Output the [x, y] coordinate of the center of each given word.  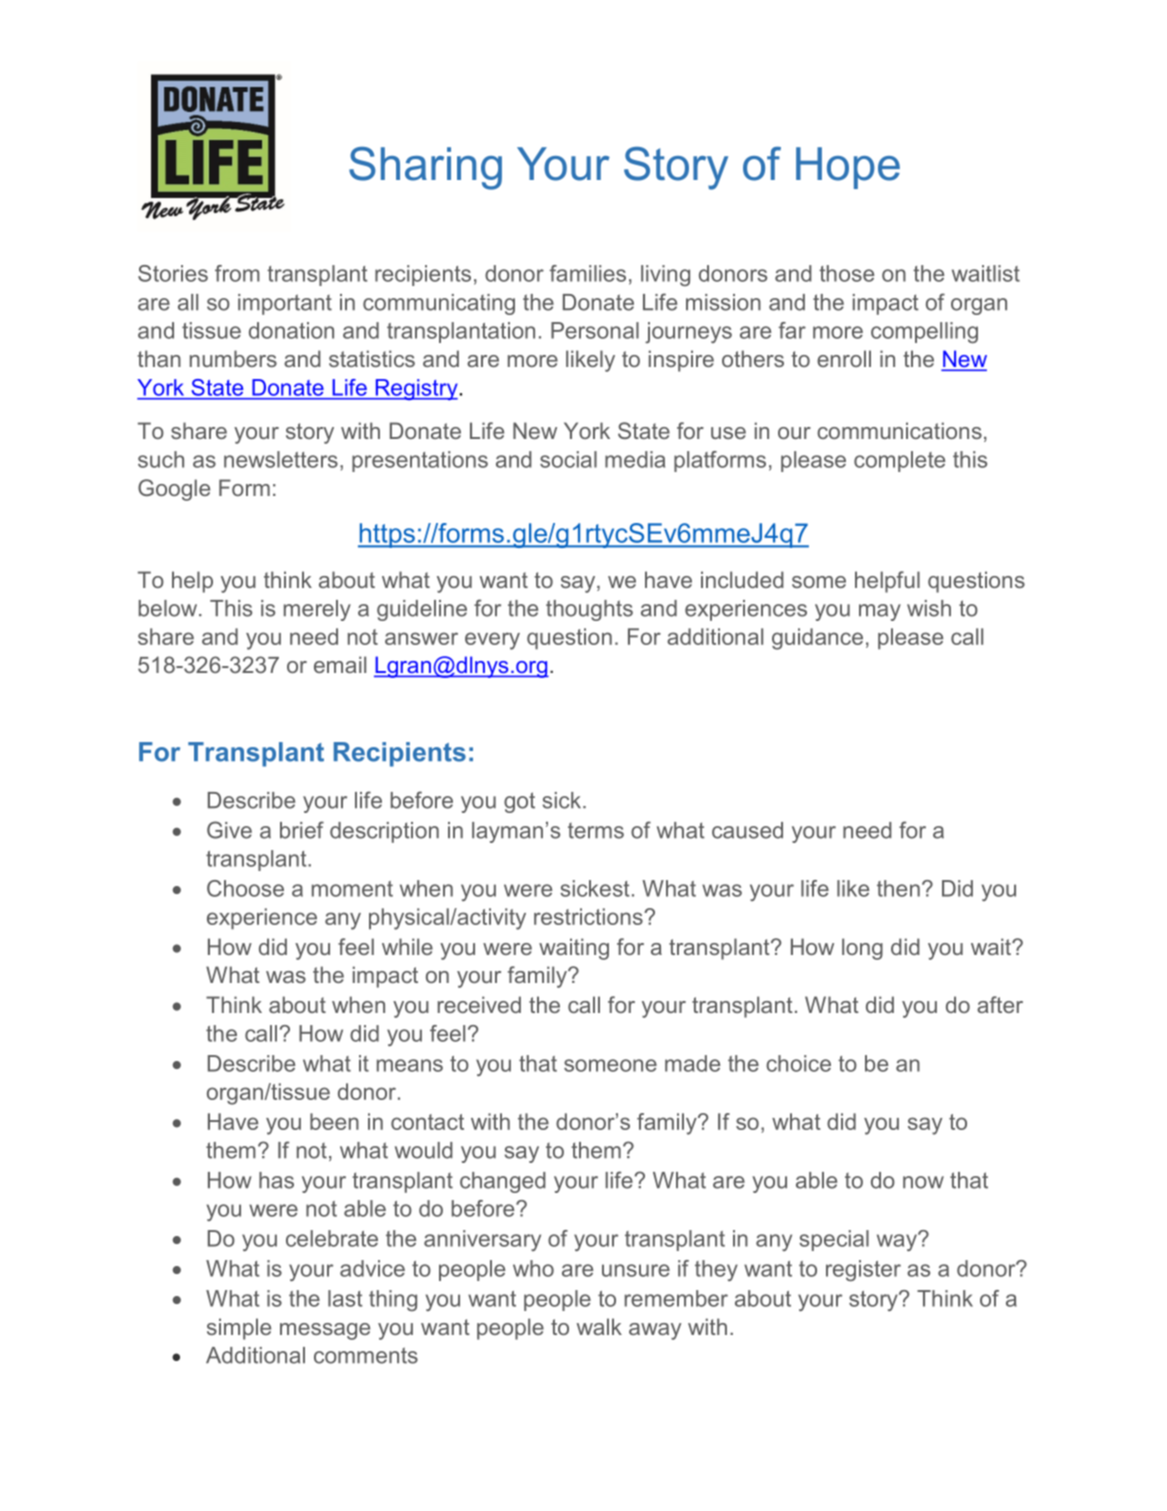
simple [239, 1329]
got [519, 802]
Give [229, 830]
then [898, 888]
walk [599, 1326]
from [237, 273]
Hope [848, 168]
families [588, 273]
